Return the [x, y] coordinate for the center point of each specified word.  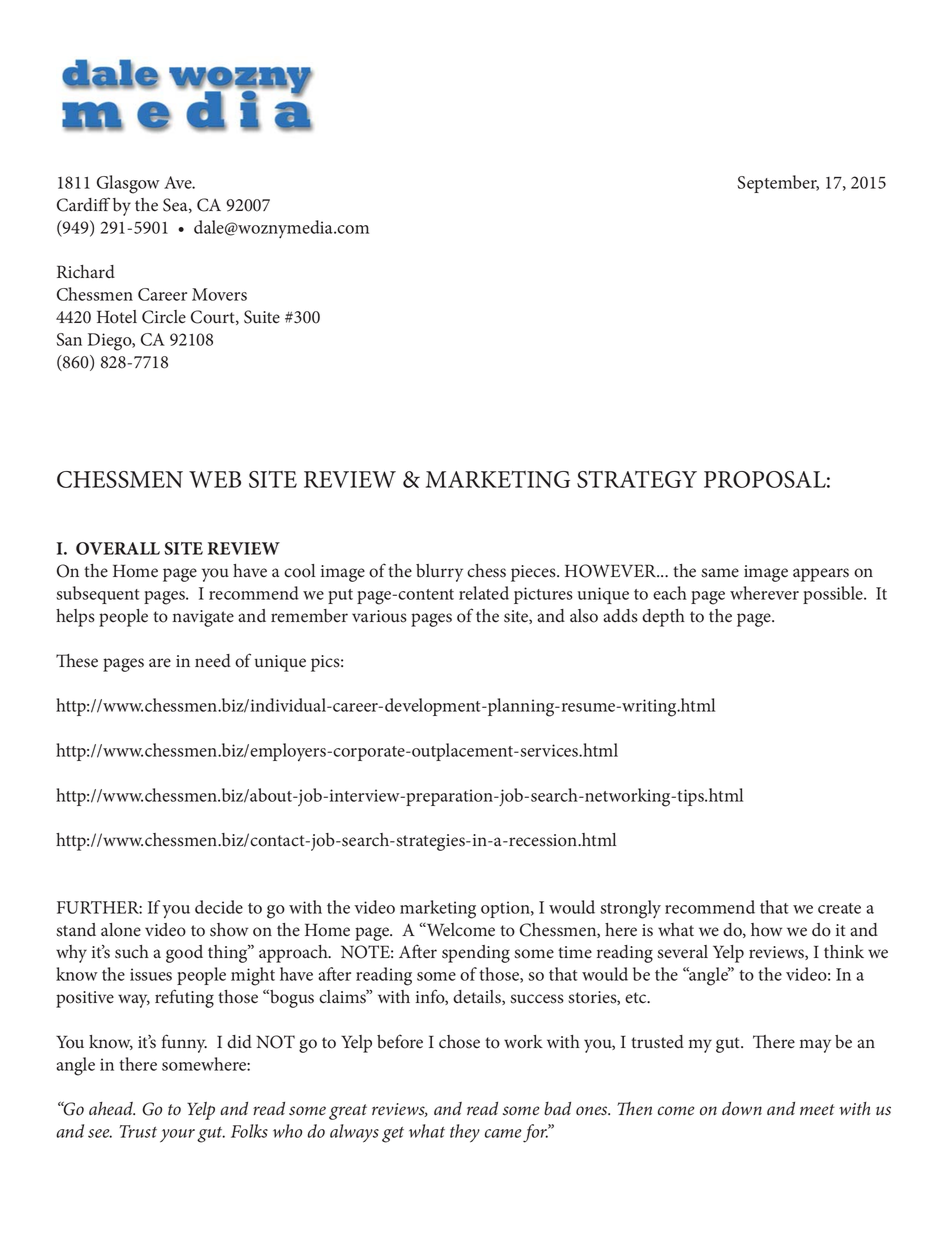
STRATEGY [637, 479]
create [839, 908]
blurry [439, 573]
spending [476, 954]
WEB [215, 479]
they [465, 1133]
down [742, 1109]
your [177, 1136]
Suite [262, 317]
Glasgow [128, 184]
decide [219, 907]
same [720, 573]
